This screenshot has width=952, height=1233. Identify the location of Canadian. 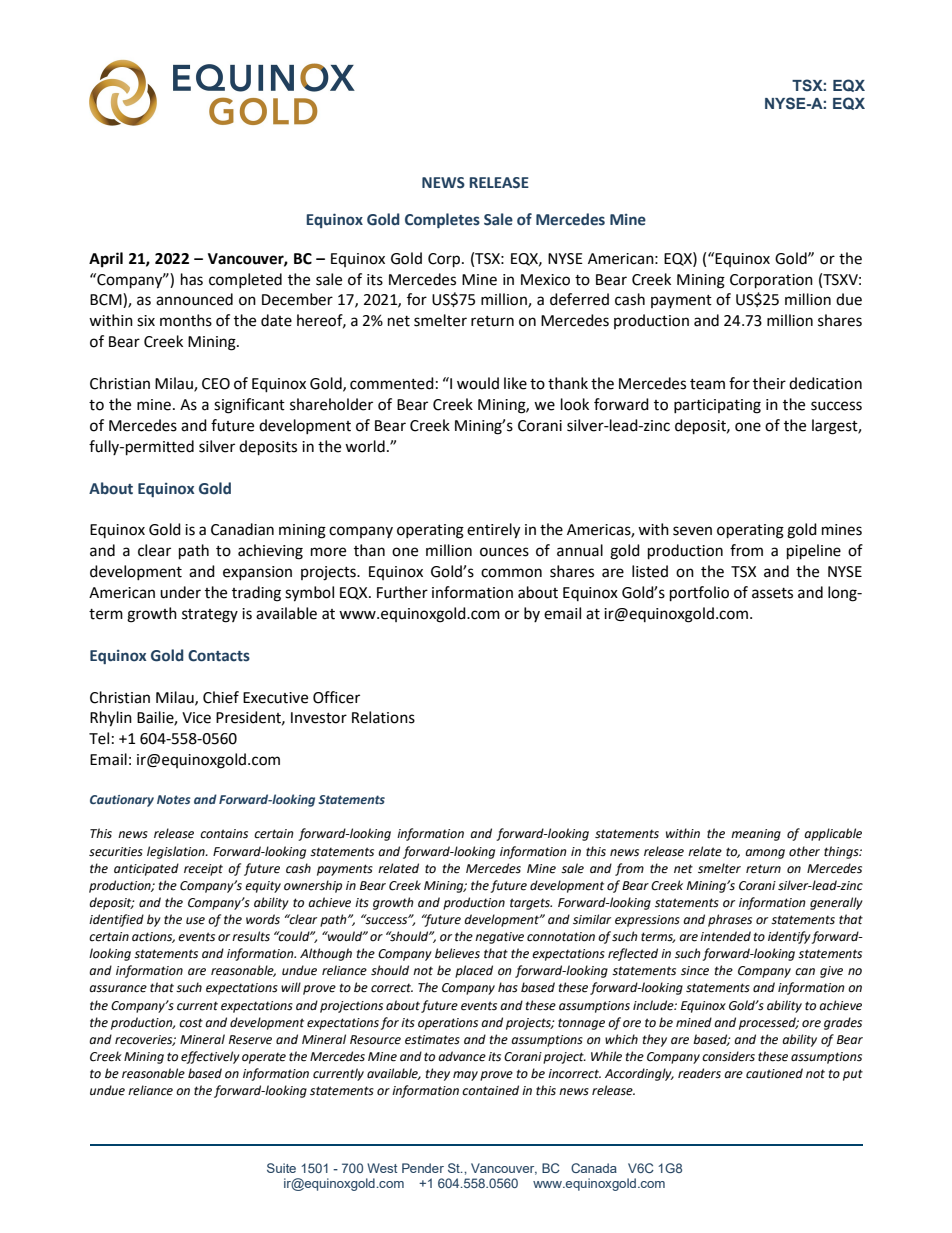
(242, 529).
